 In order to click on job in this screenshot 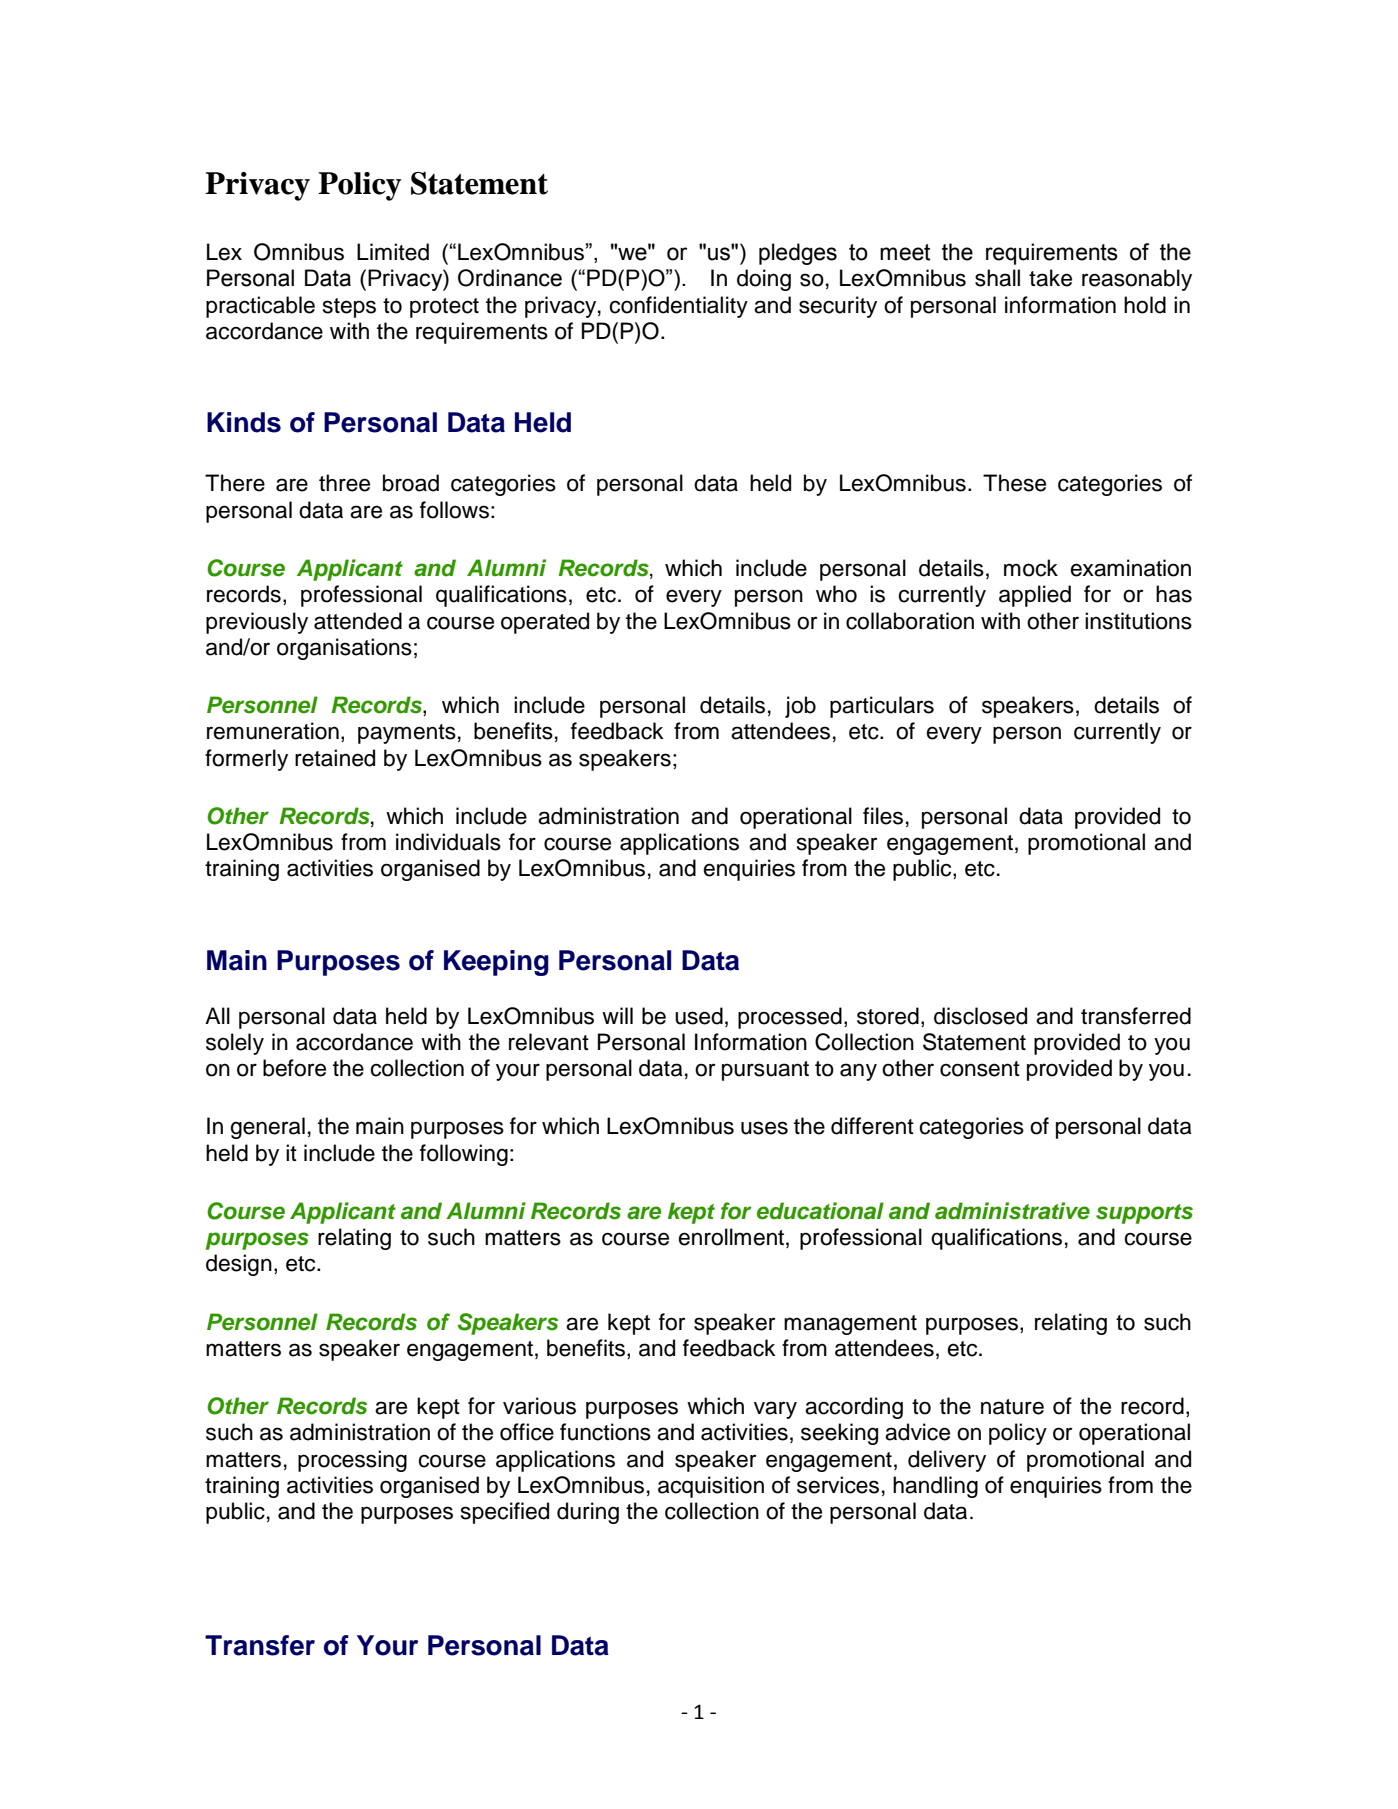, I will do `click(800, 707)`.
